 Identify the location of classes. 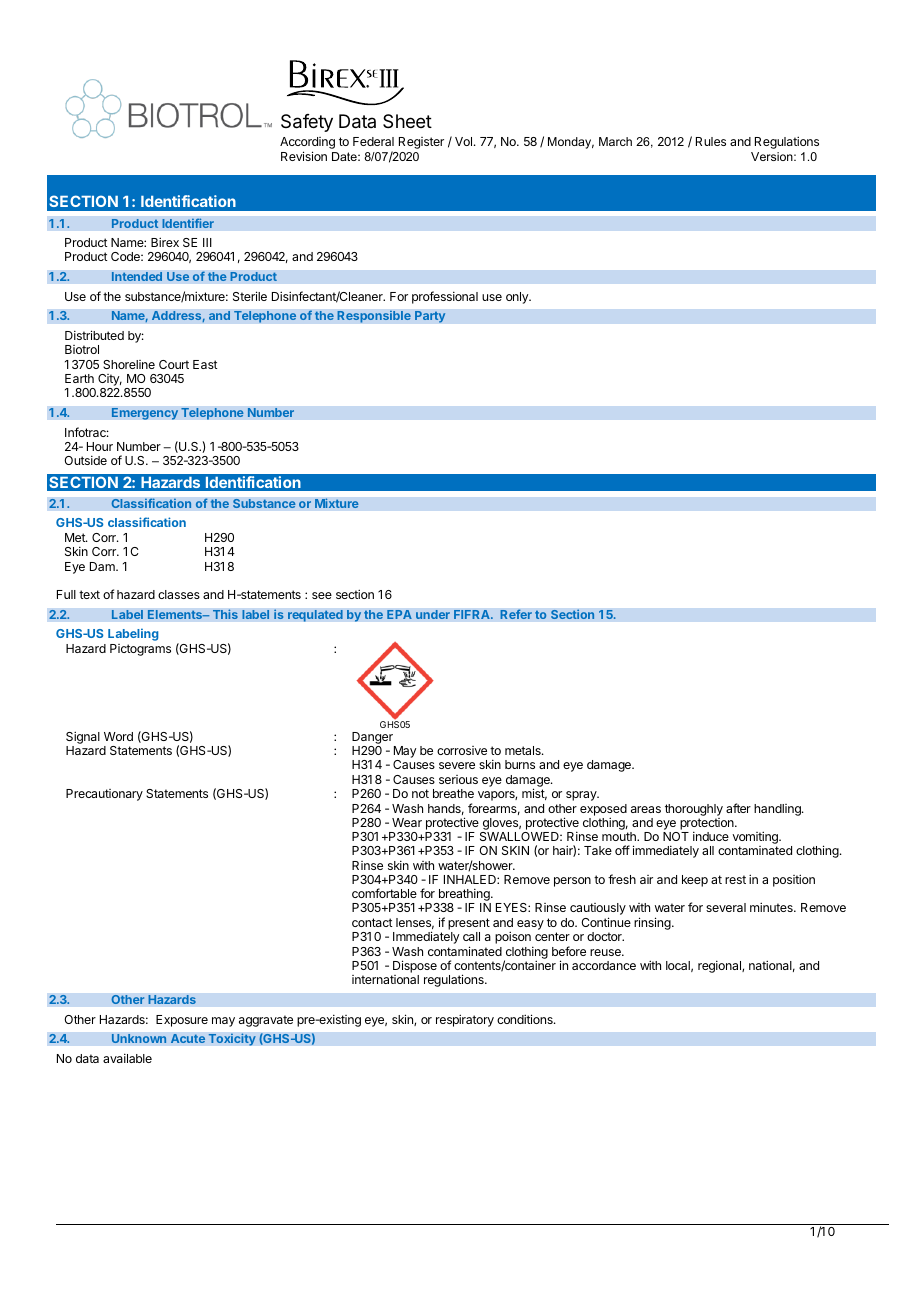
(179, 594).
